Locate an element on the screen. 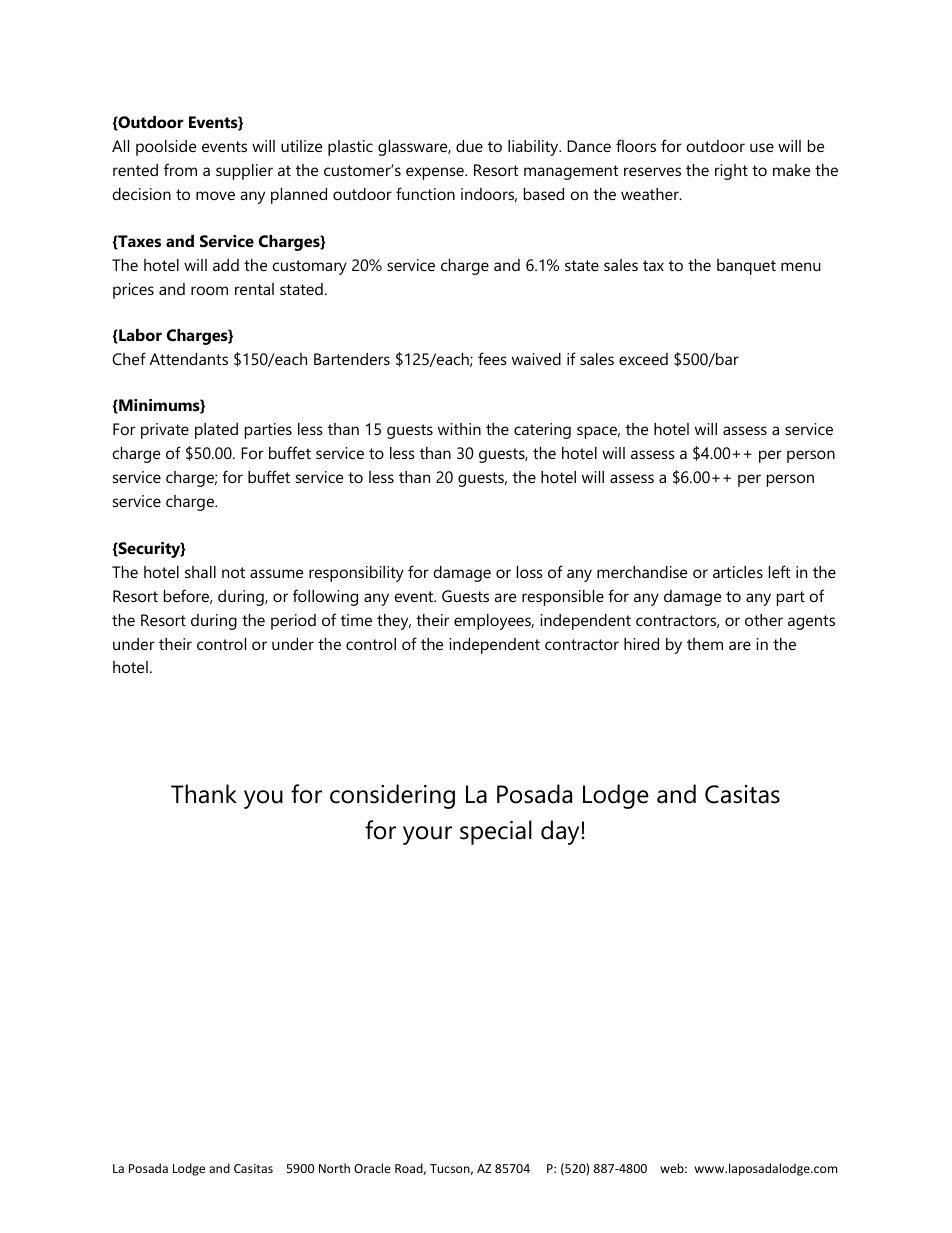 The image size is (952, 1233). considering is located at coordinates (392, 796).
